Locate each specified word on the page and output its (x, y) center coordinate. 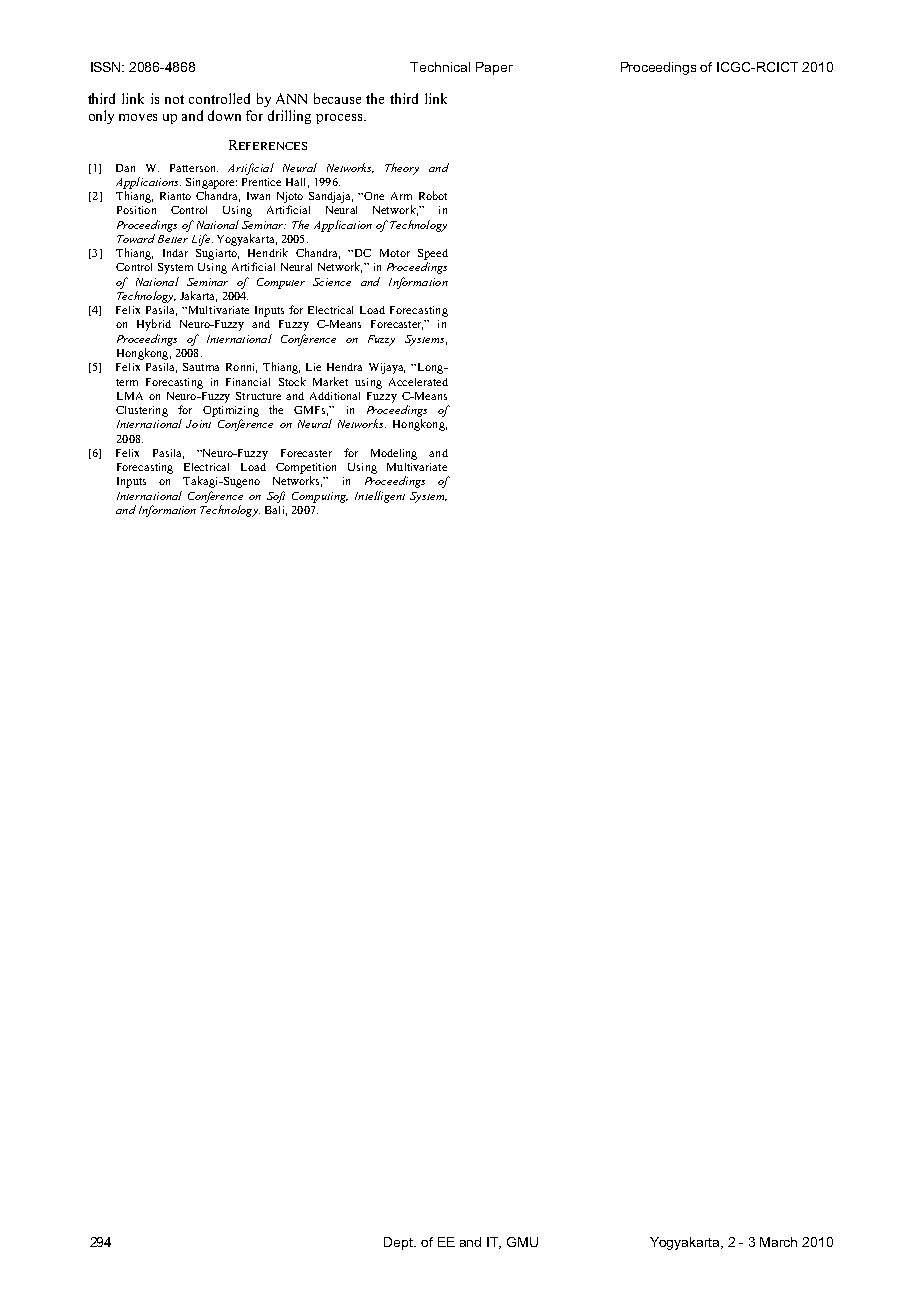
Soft (276, 497)
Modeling (394, 454)
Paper (494, 68)
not (174, 99)
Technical (440, 67)
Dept (400, 1243)
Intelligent (380, 497)
